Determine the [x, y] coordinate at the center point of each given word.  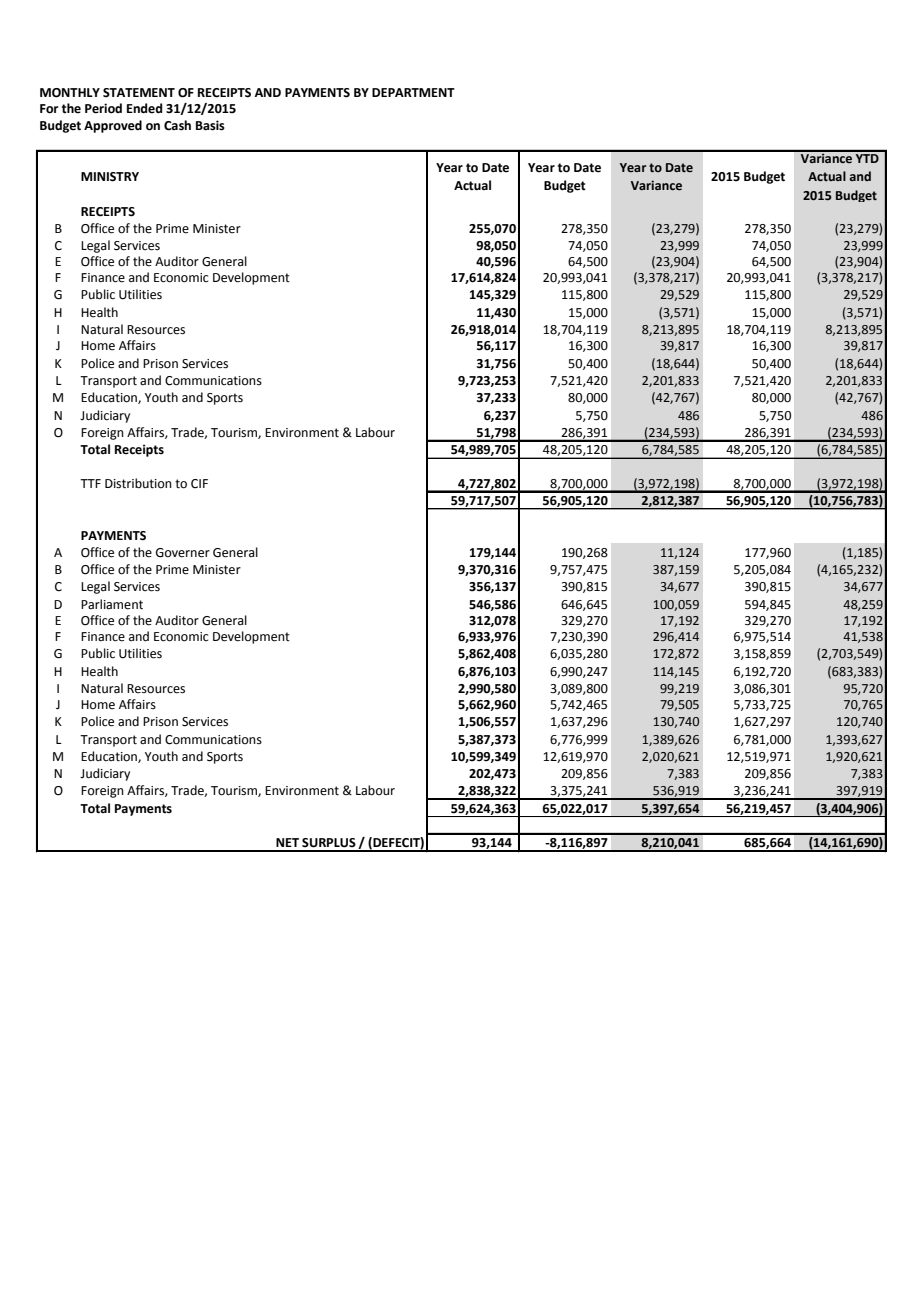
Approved [113, 126]
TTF [90, 483]
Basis [210, 125]
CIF [199, 484]
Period [103, 108]
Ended [144, 108]
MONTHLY [70, 93]
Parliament [112, 604]
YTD [867, 157]
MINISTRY [110, 177]
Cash [177, 125]
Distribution [138, 483]
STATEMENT [139, 93]
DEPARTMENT [413, 92]
